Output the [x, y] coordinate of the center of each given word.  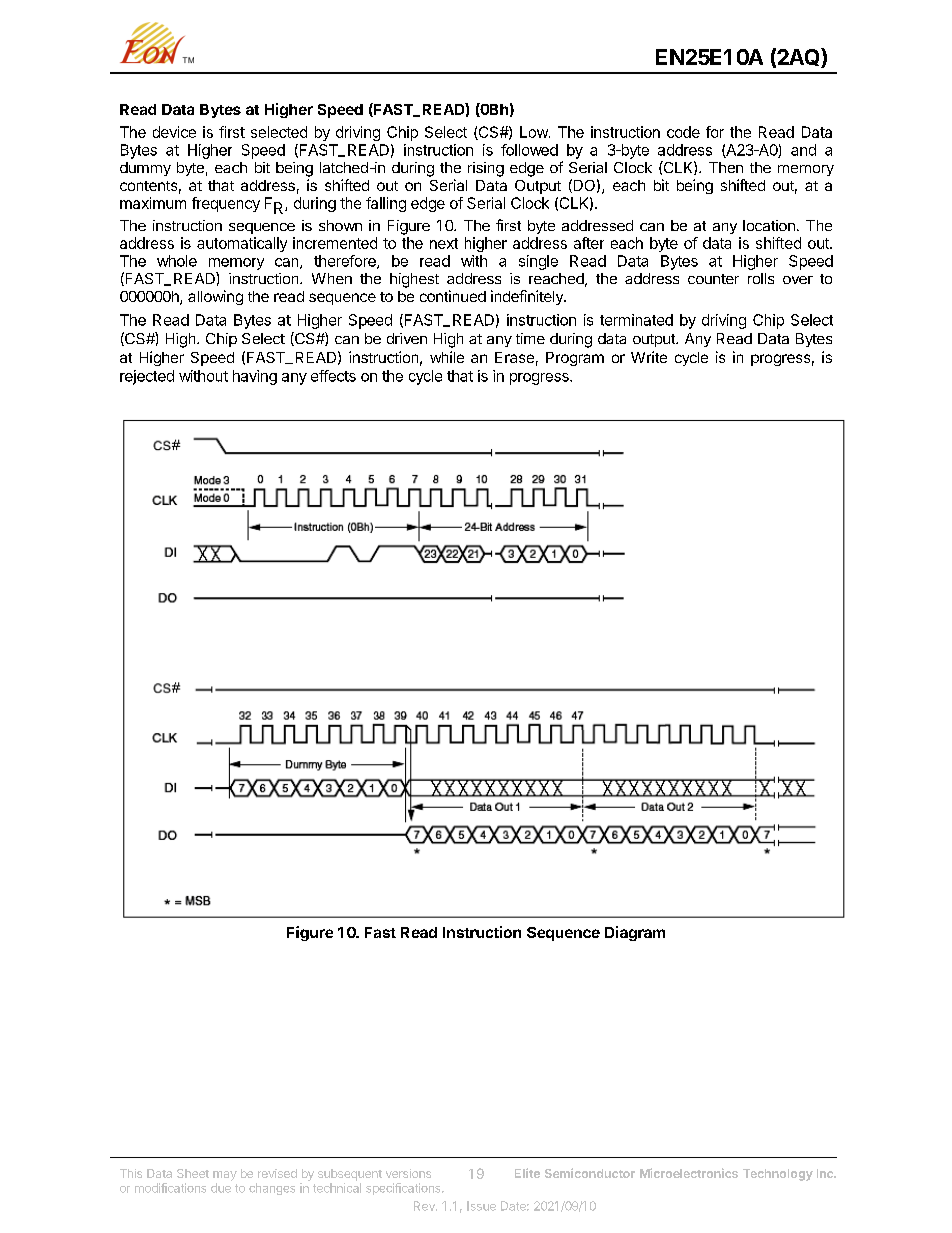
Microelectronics [689, 1173]
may [225, 1176]
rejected [147, 377]
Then [726, 167]
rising [486, 169]
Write [649, 357]
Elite [527, 1173]
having [255, 377]
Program [575, 359]
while [447, 357]
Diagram [635, 933]
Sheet [193, 1173]
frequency [226, 204]
